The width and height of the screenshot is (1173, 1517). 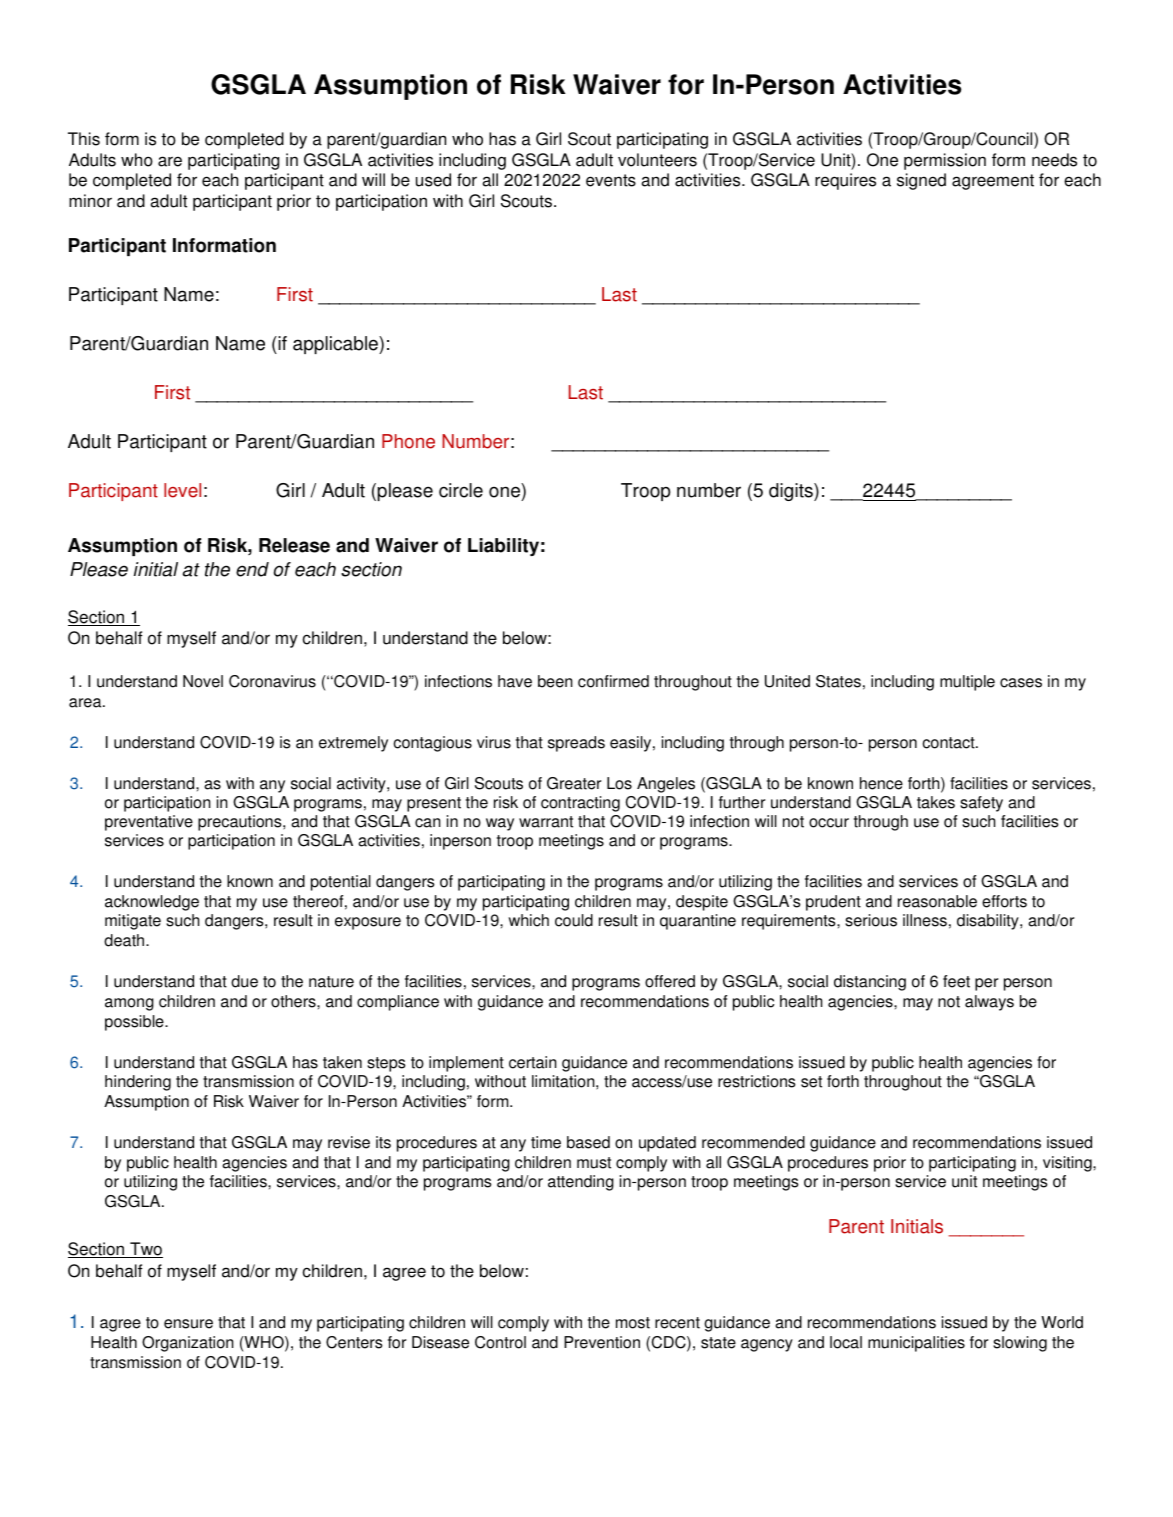 I want to click on ensure, so click(x=188, y=1324).
